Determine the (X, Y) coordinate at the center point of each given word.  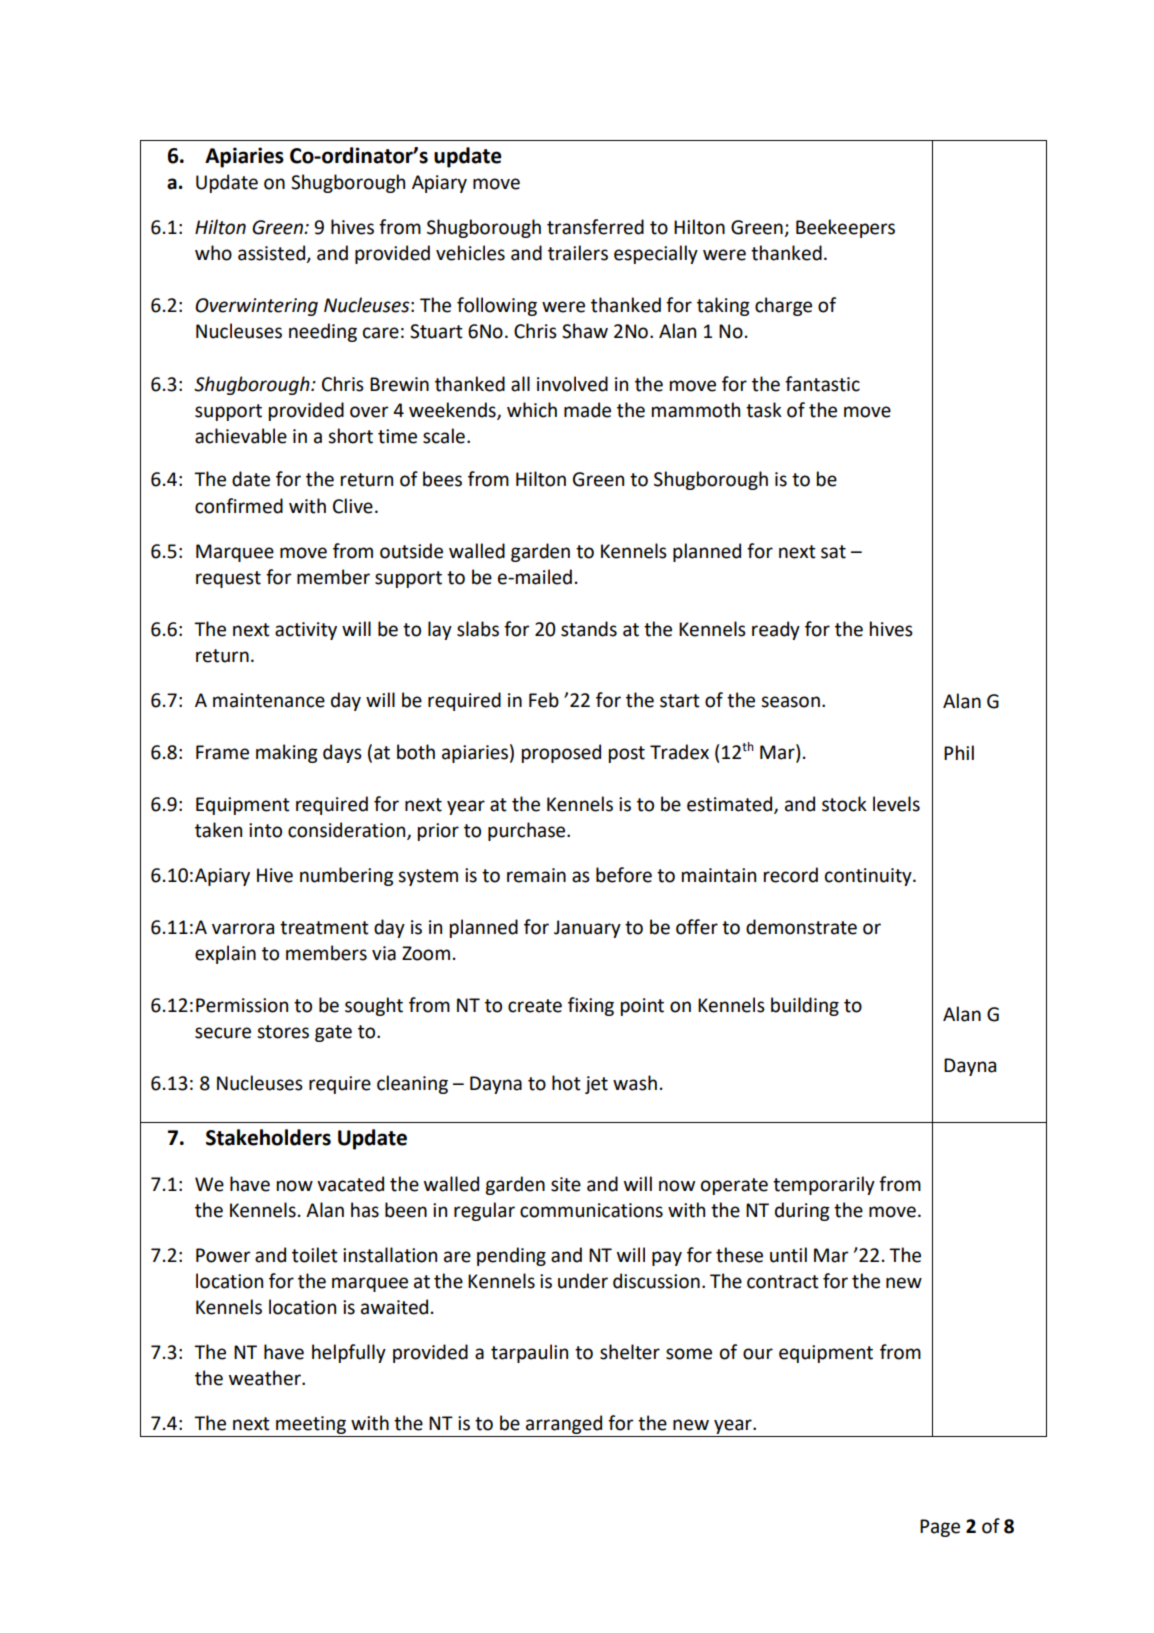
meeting (311, 1425)
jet (596, 1085)
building (805, 1006)
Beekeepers (845, 228)
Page (940, 1528)
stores (283, 1032)
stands (589, 629)
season (790, 702)
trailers (578, 253)
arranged (564, 1424)
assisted (273, 254)
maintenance (269, 700)
